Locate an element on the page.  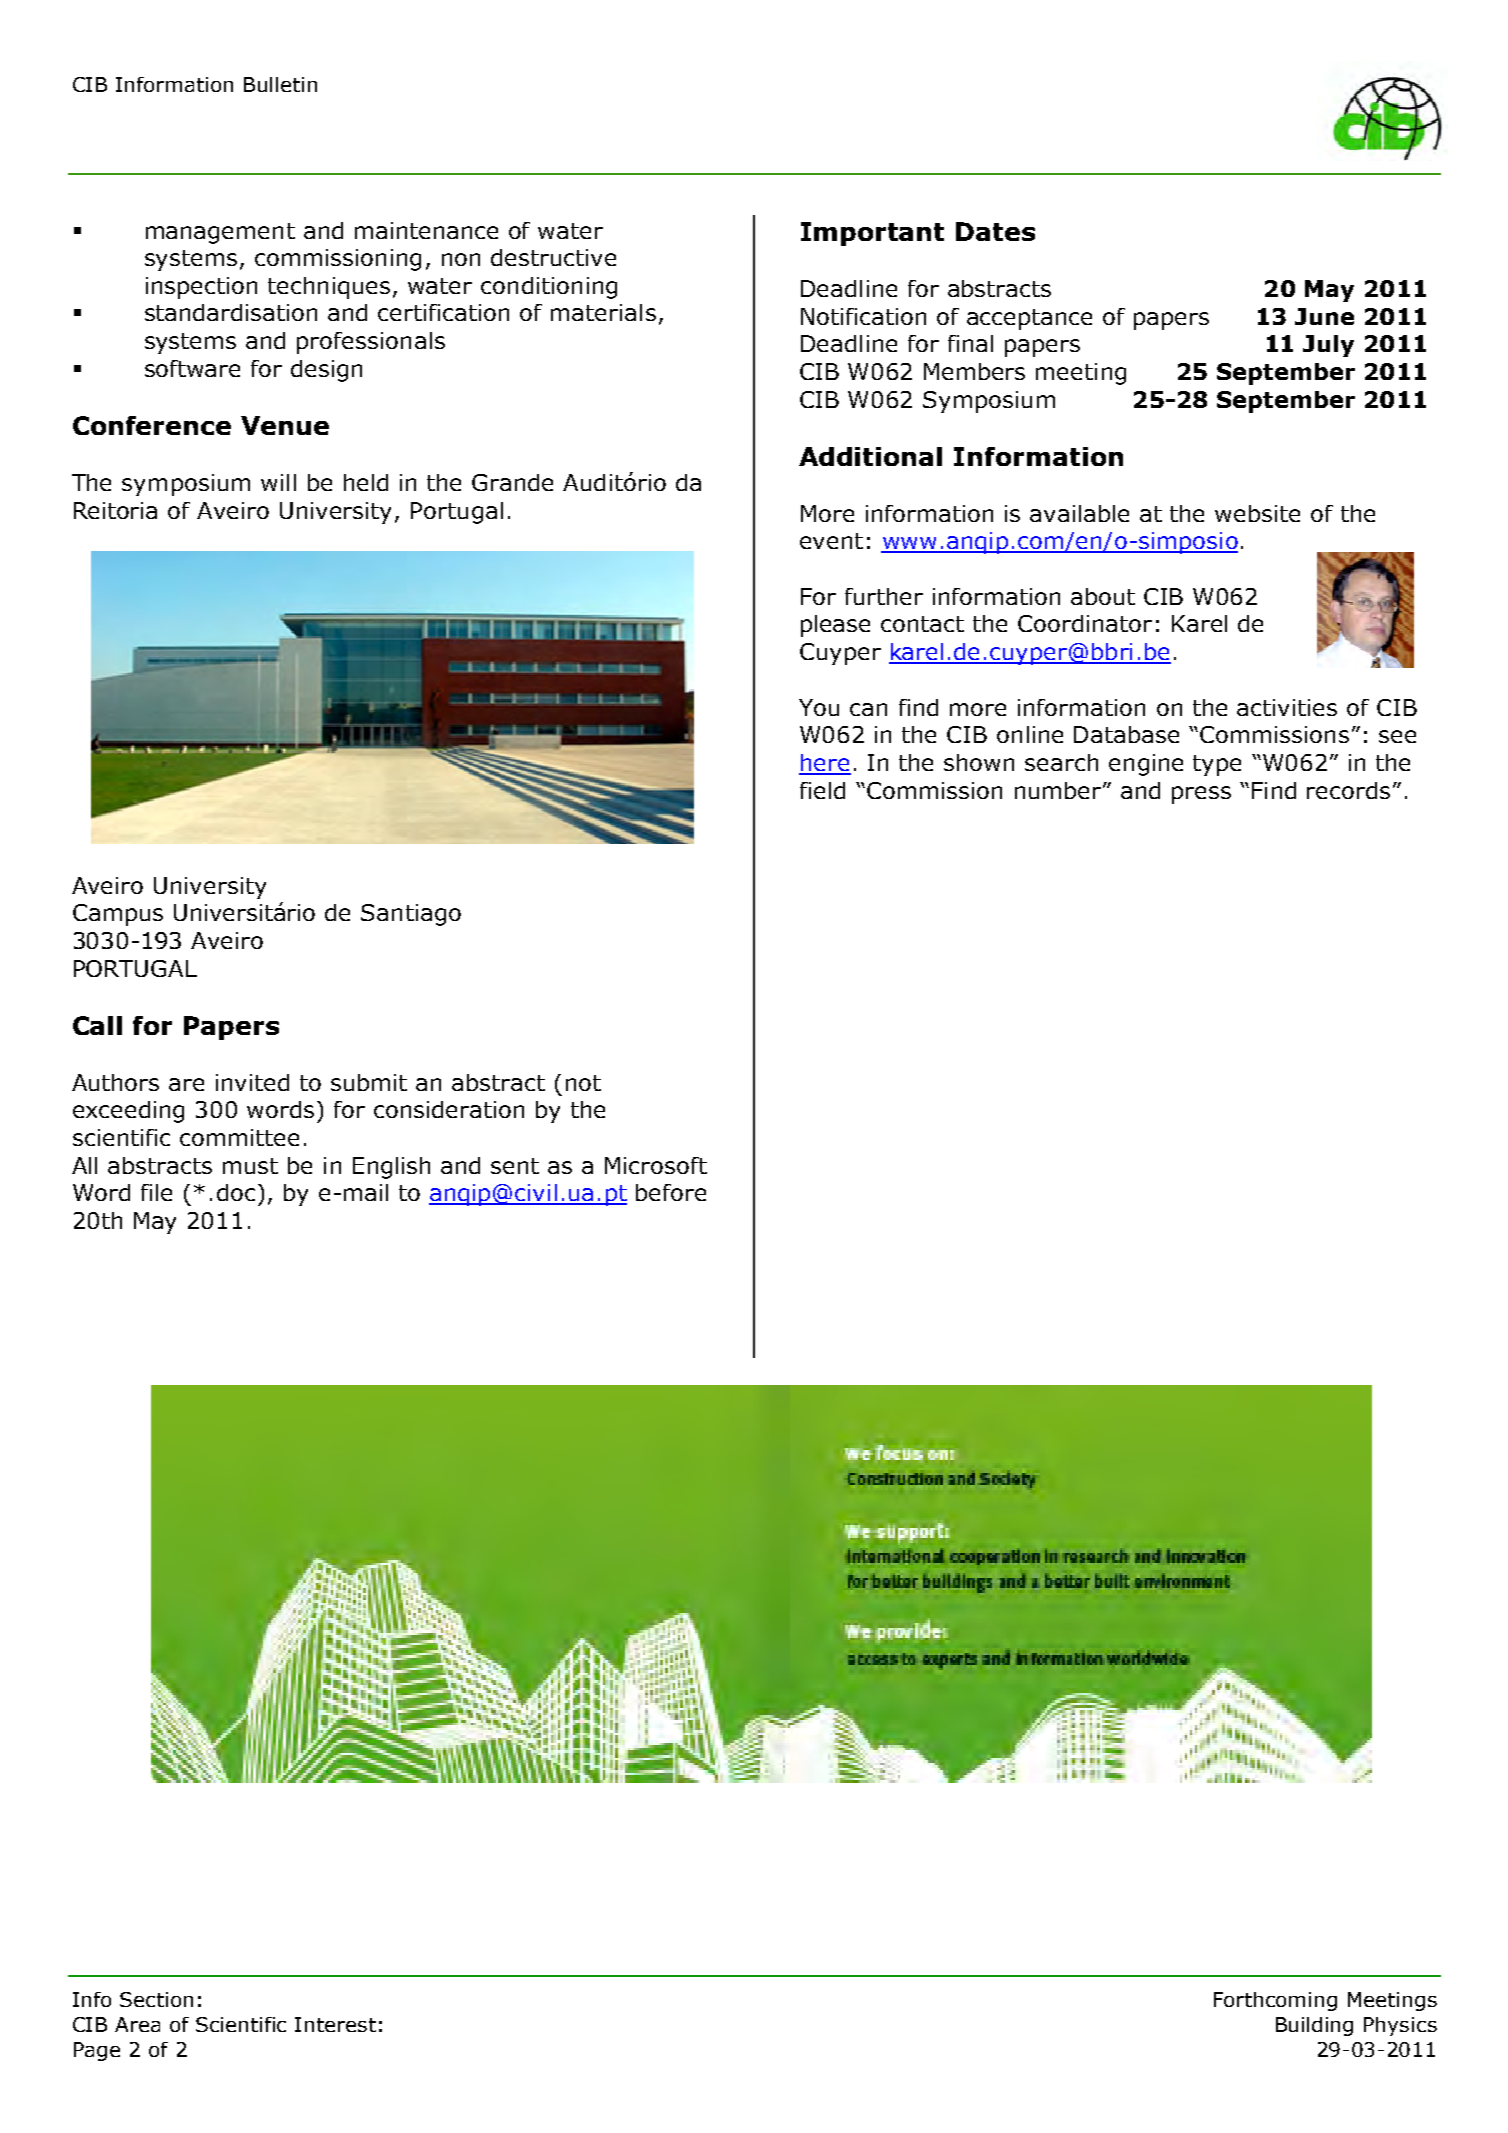
Bulletin is located at coordinates (280, 84).
